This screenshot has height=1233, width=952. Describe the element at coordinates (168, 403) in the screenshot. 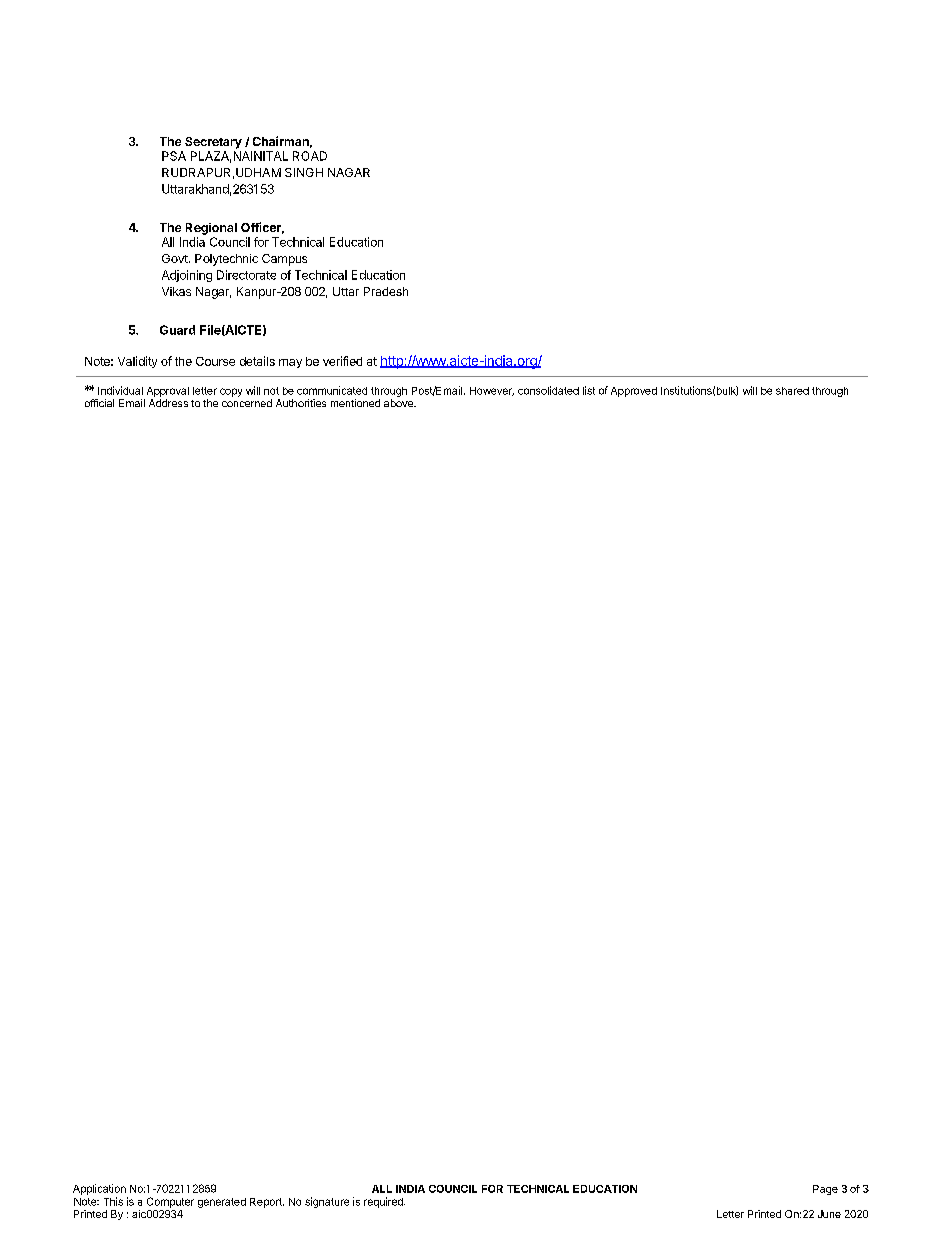

I see `Address` at that location.
